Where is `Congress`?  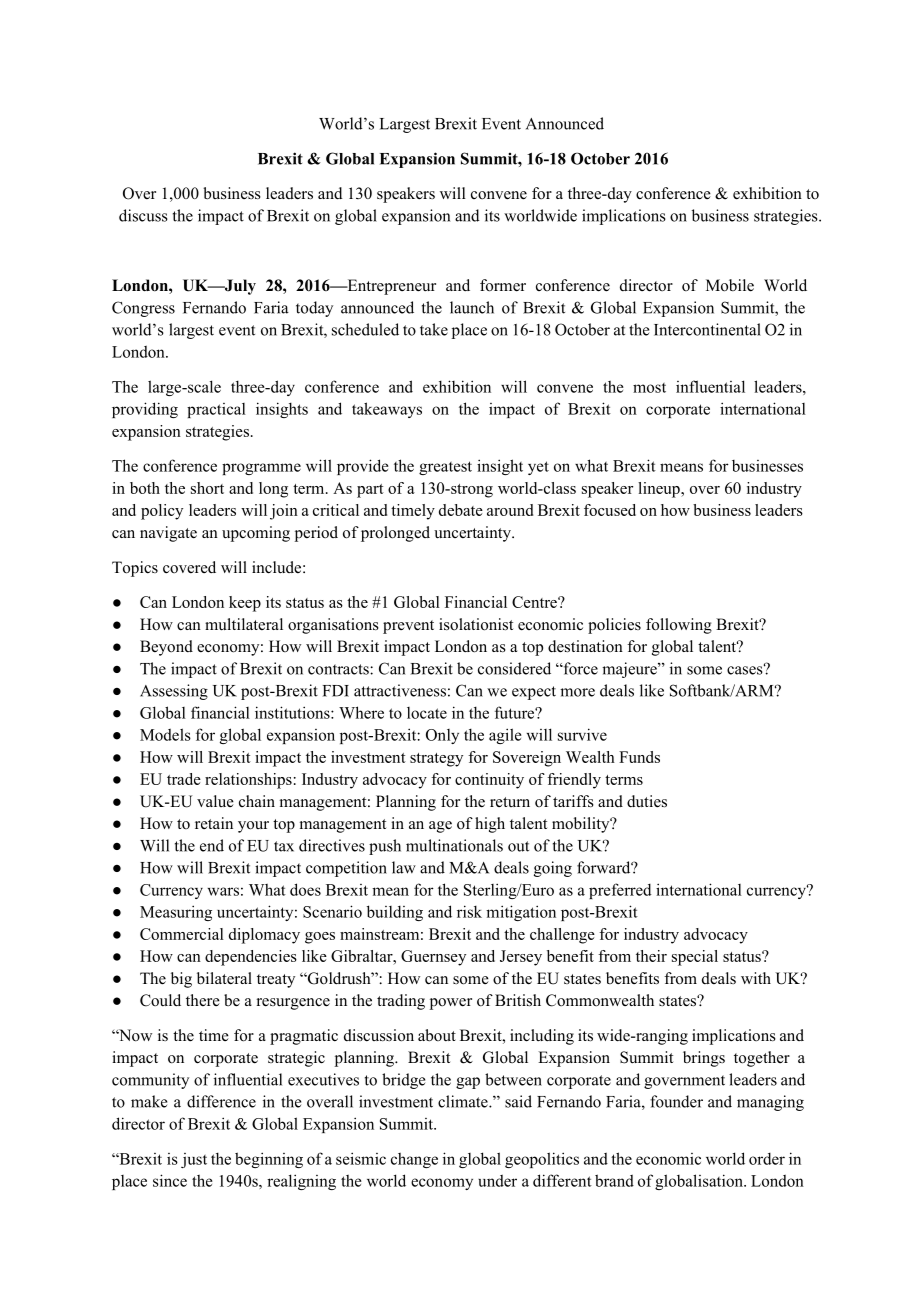
Congress is located at coordinates (143, 309).
